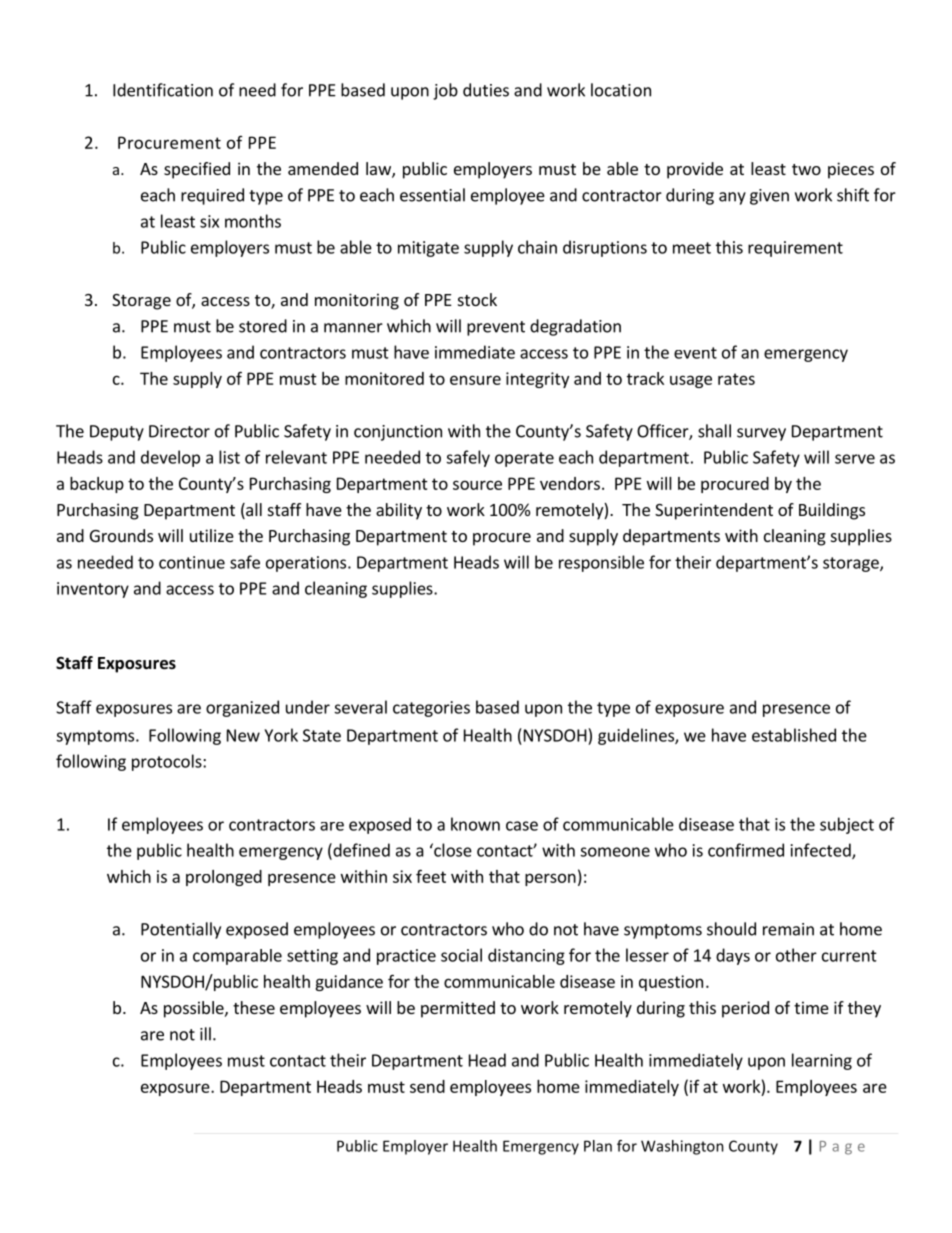  What do you see at coordinates (427, 1086) in the document?
I see `send` at bounding box center [427, 1086].
